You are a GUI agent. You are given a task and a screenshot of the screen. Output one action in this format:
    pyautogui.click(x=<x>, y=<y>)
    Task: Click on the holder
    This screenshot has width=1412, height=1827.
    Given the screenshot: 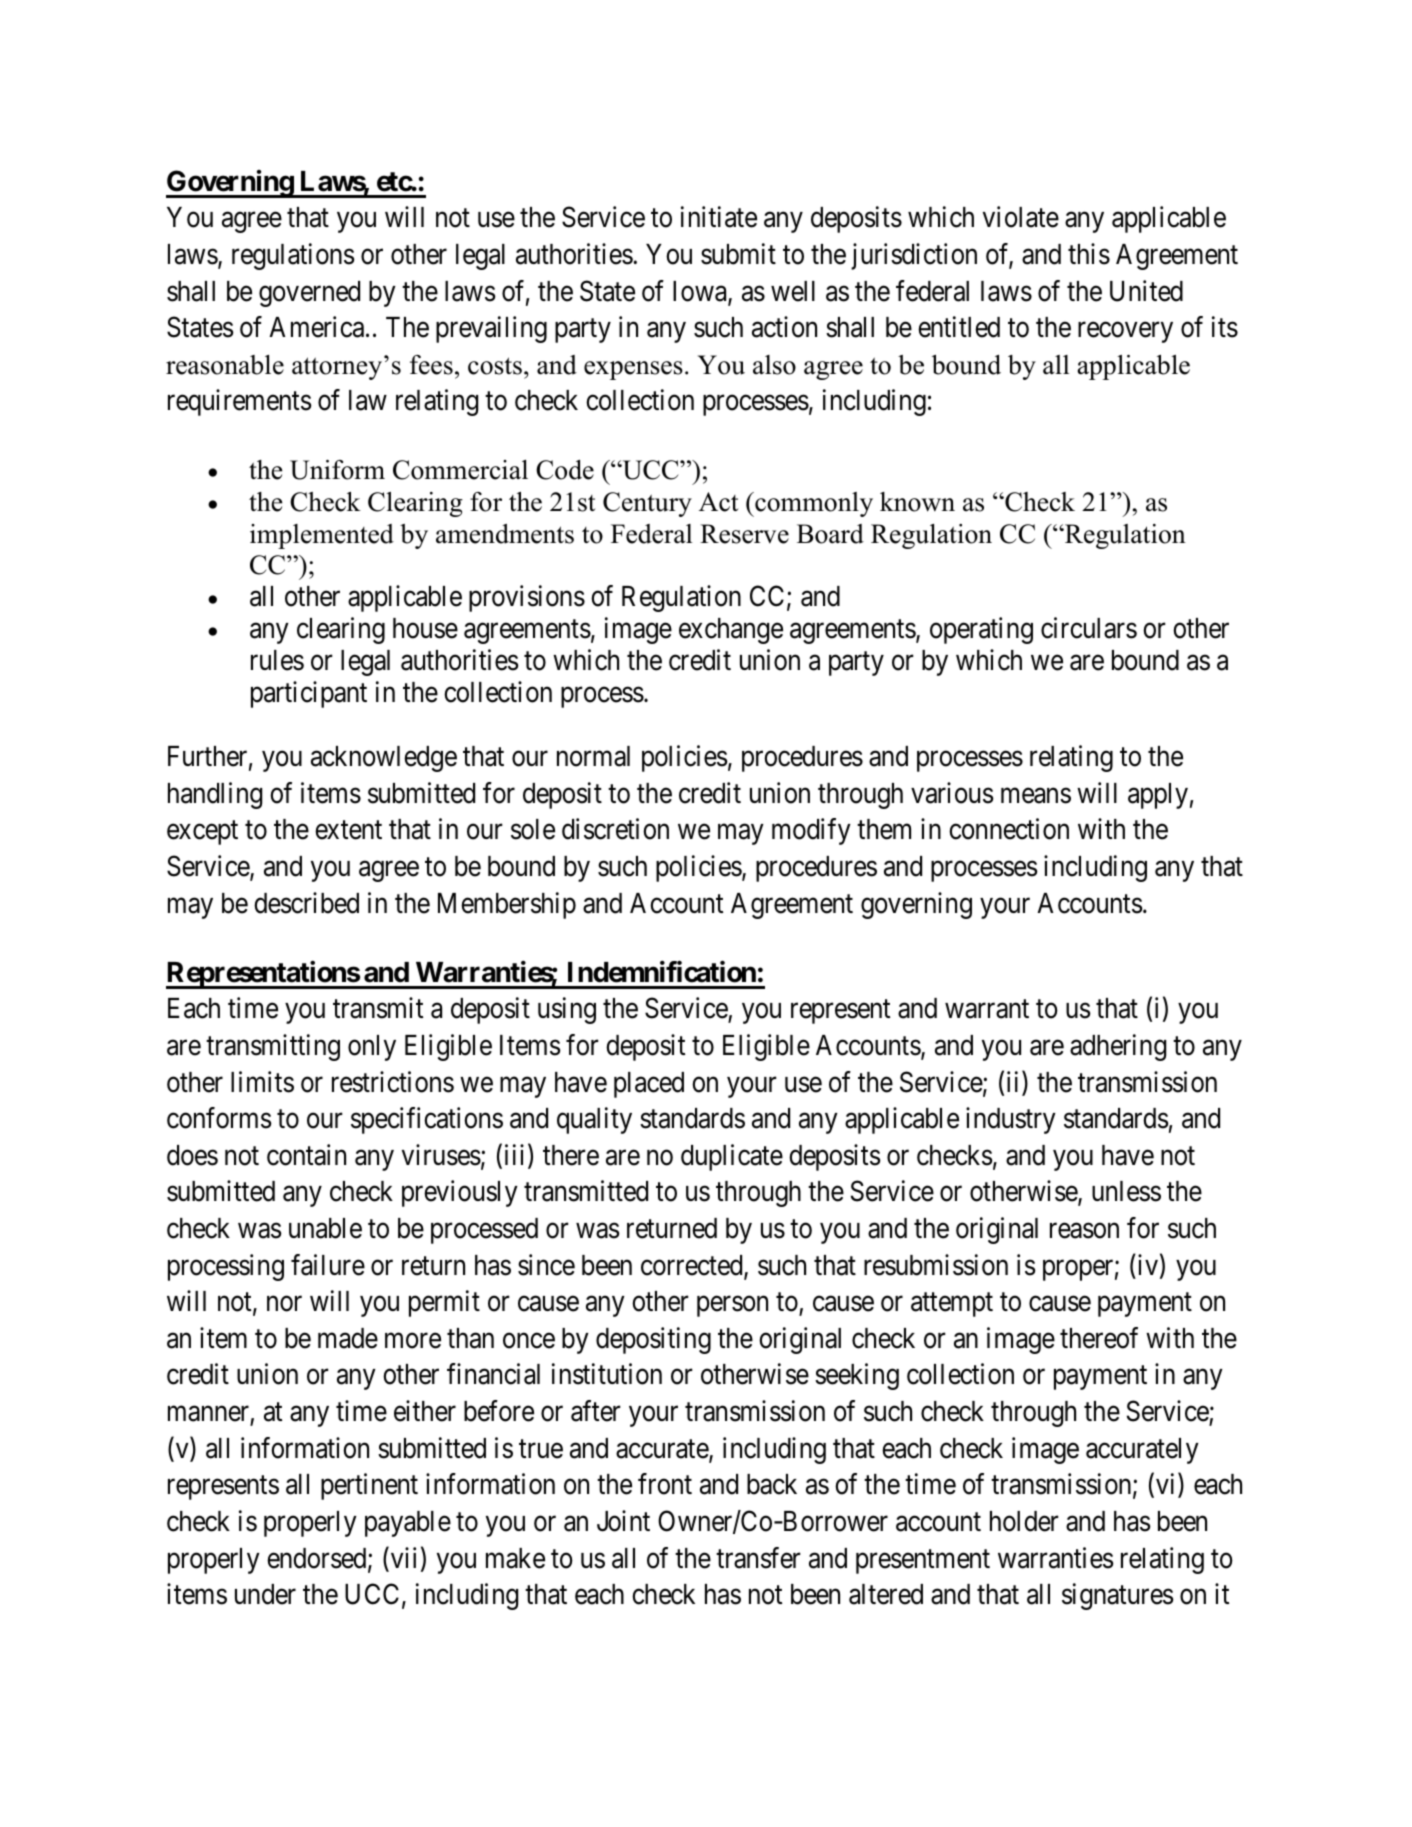 What is the action you would take?
    pyautogui.click(x=1024, y=1521)
